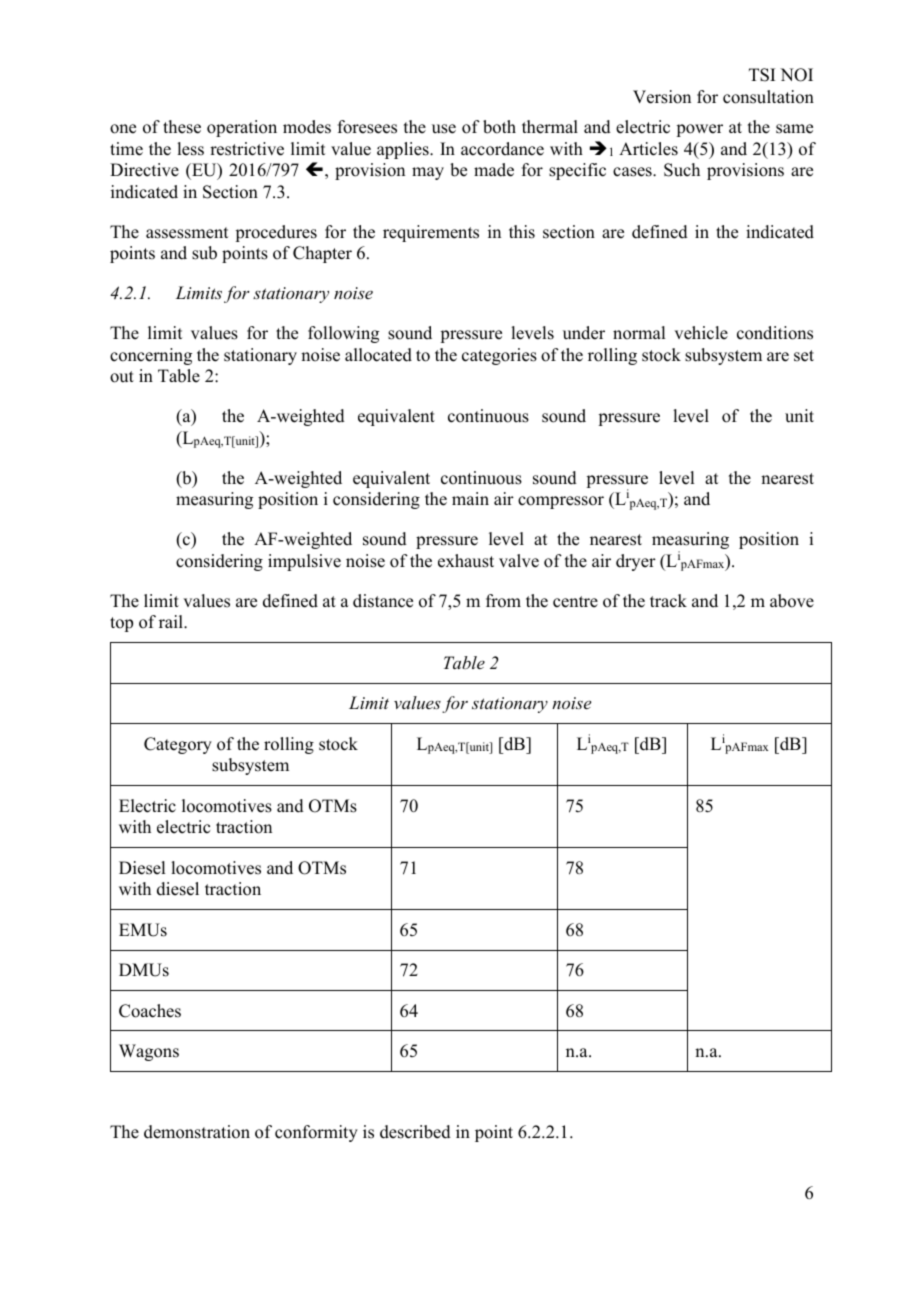  Describe the element at coordinates (172, 621) in the page. I see `rail` at that location.
